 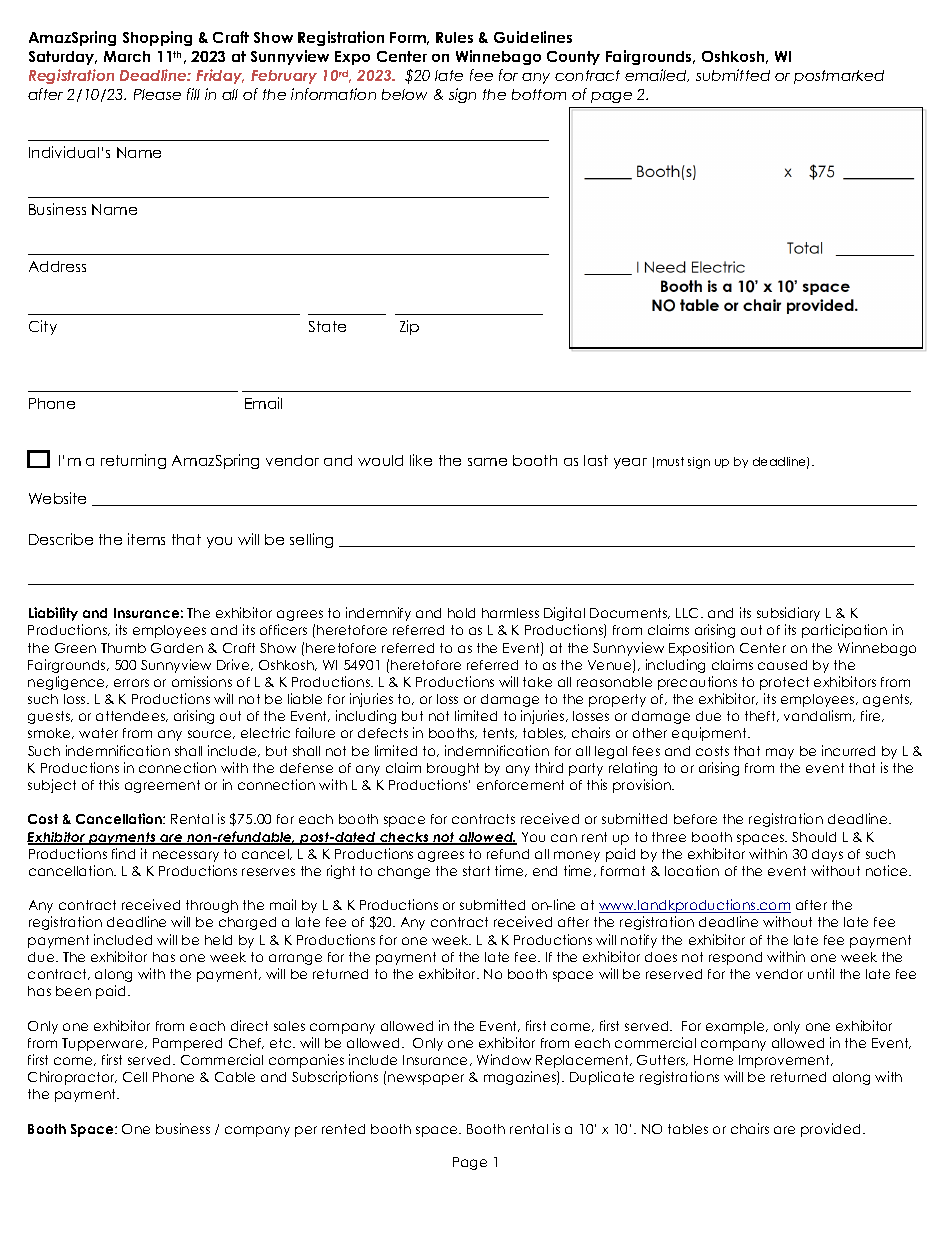 What do you see at coordinates (504, 1059) in the screenshot?
I see `Window` at bounding box center [504, 1059].
